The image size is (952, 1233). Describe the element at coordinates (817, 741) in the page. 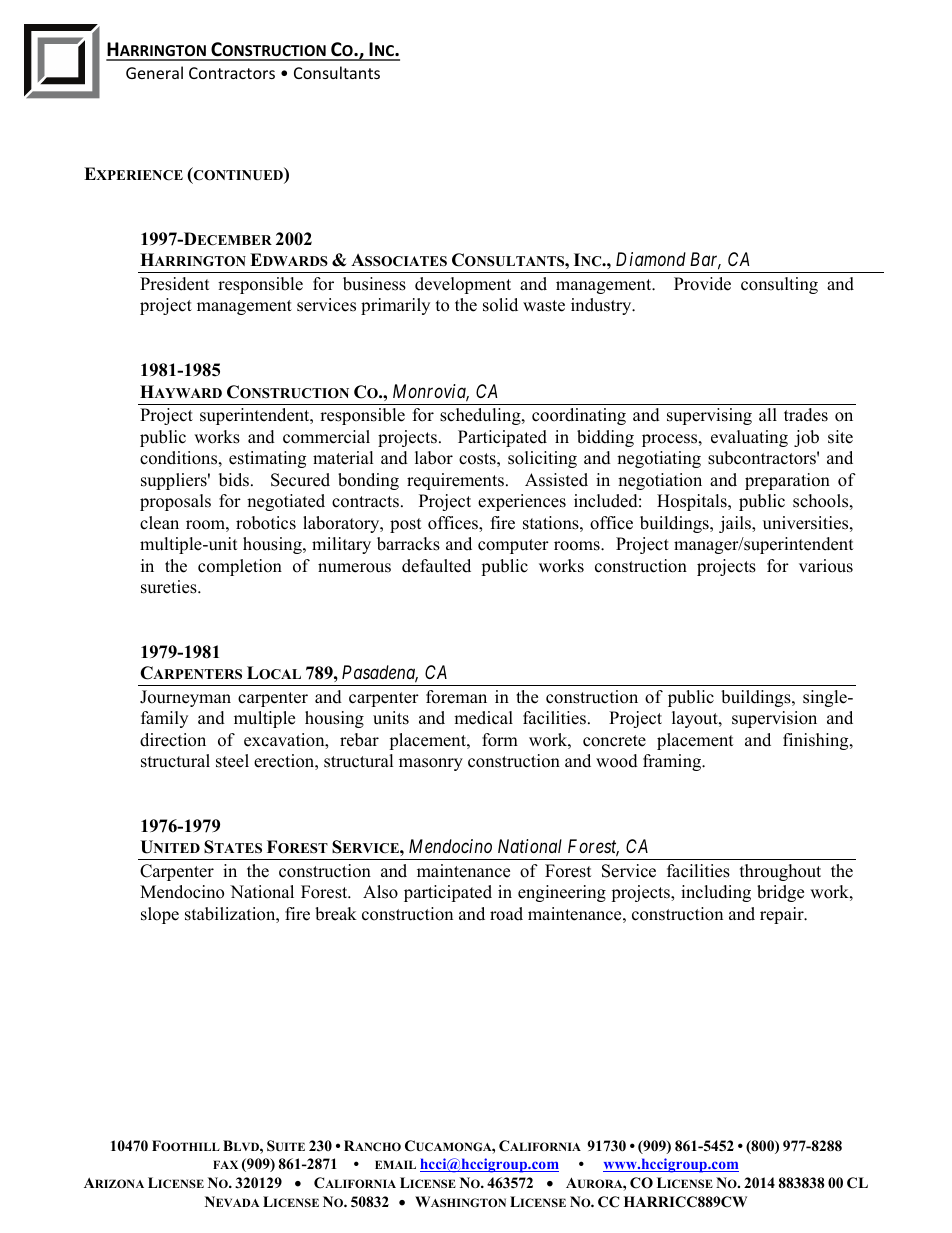

I see `finishing` at that location.
